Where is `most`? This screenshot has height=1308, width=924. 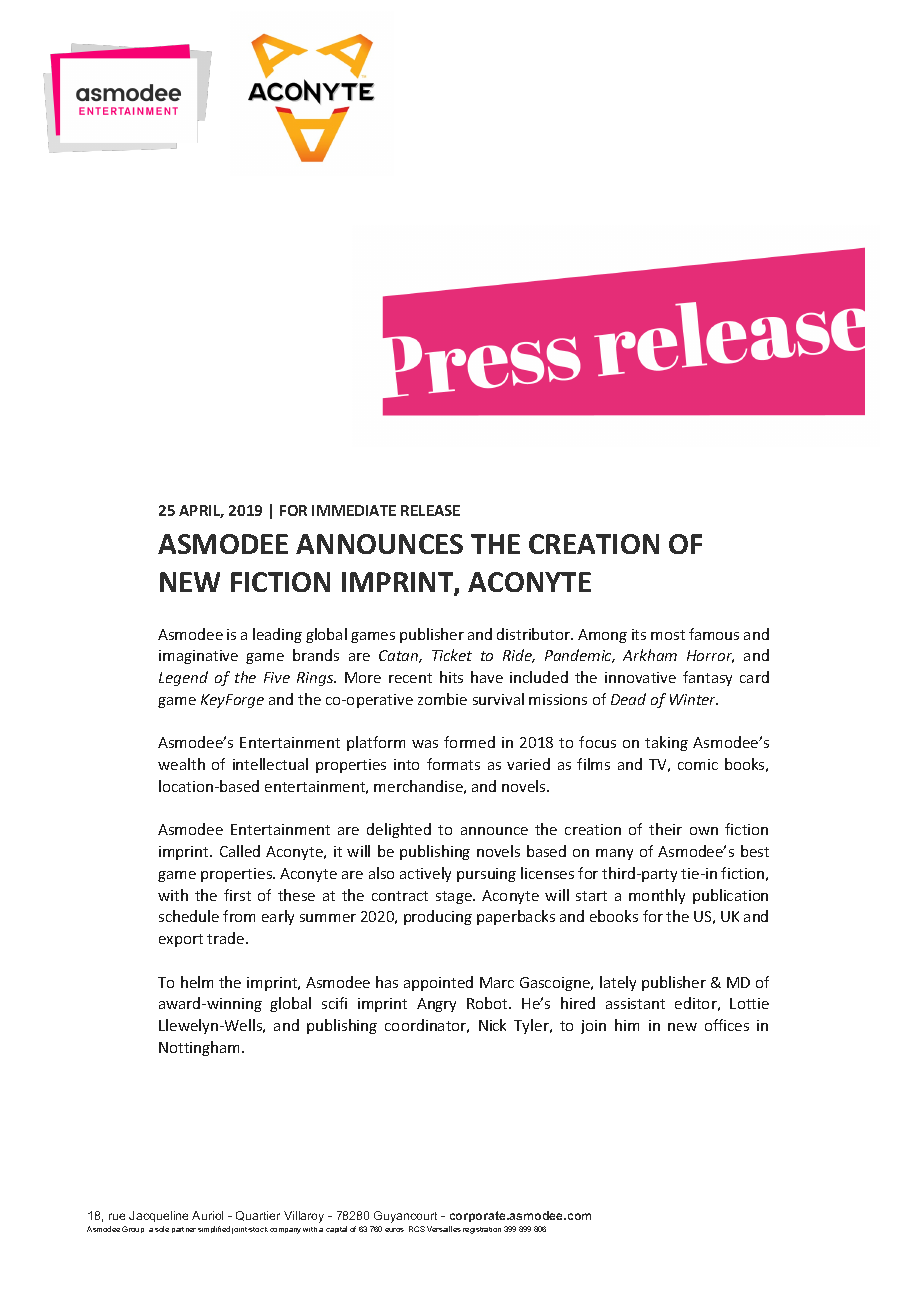 most is located at coordinates (668, 635).
